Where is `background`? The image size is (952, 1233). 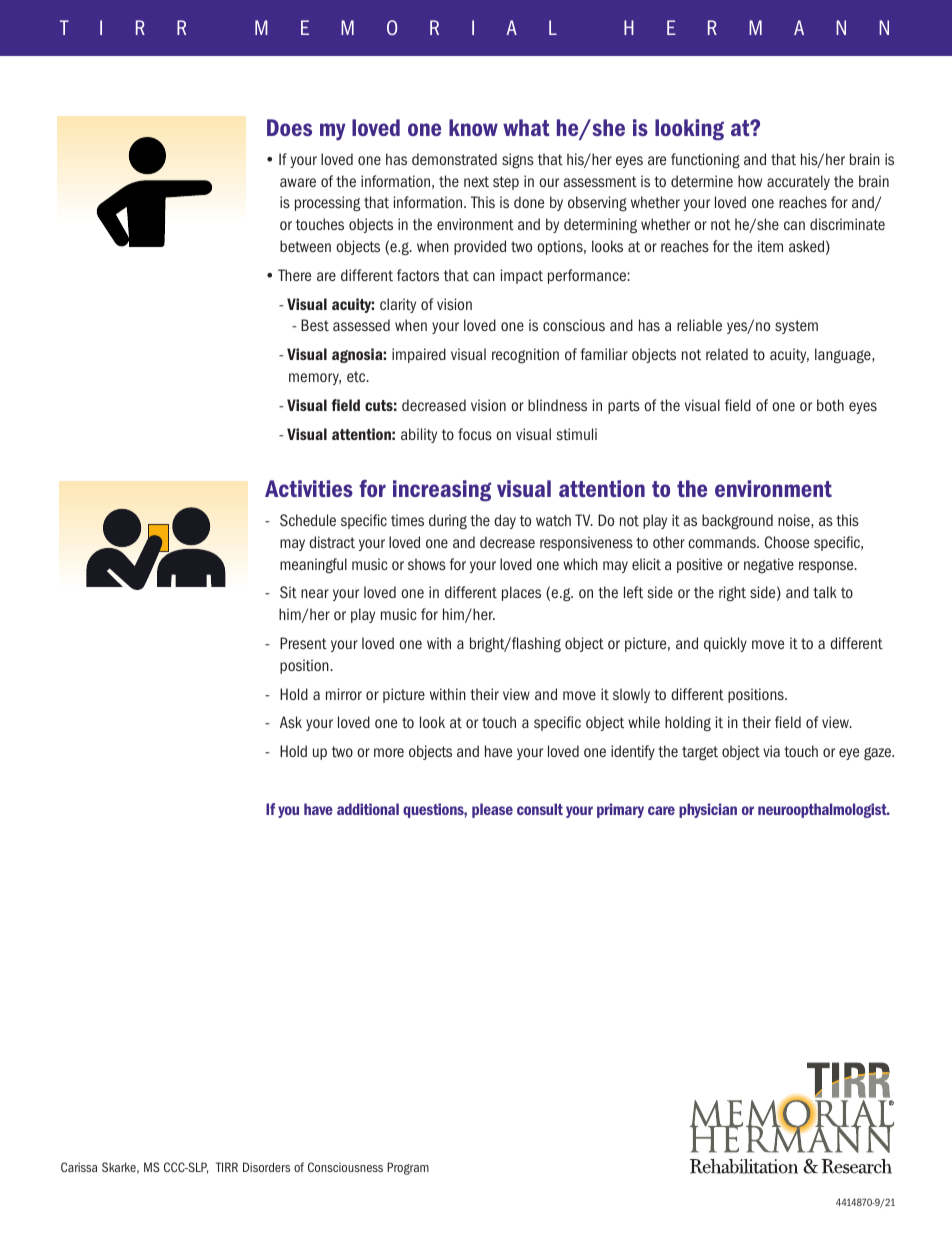 background is located at coordinates (737, 521).
